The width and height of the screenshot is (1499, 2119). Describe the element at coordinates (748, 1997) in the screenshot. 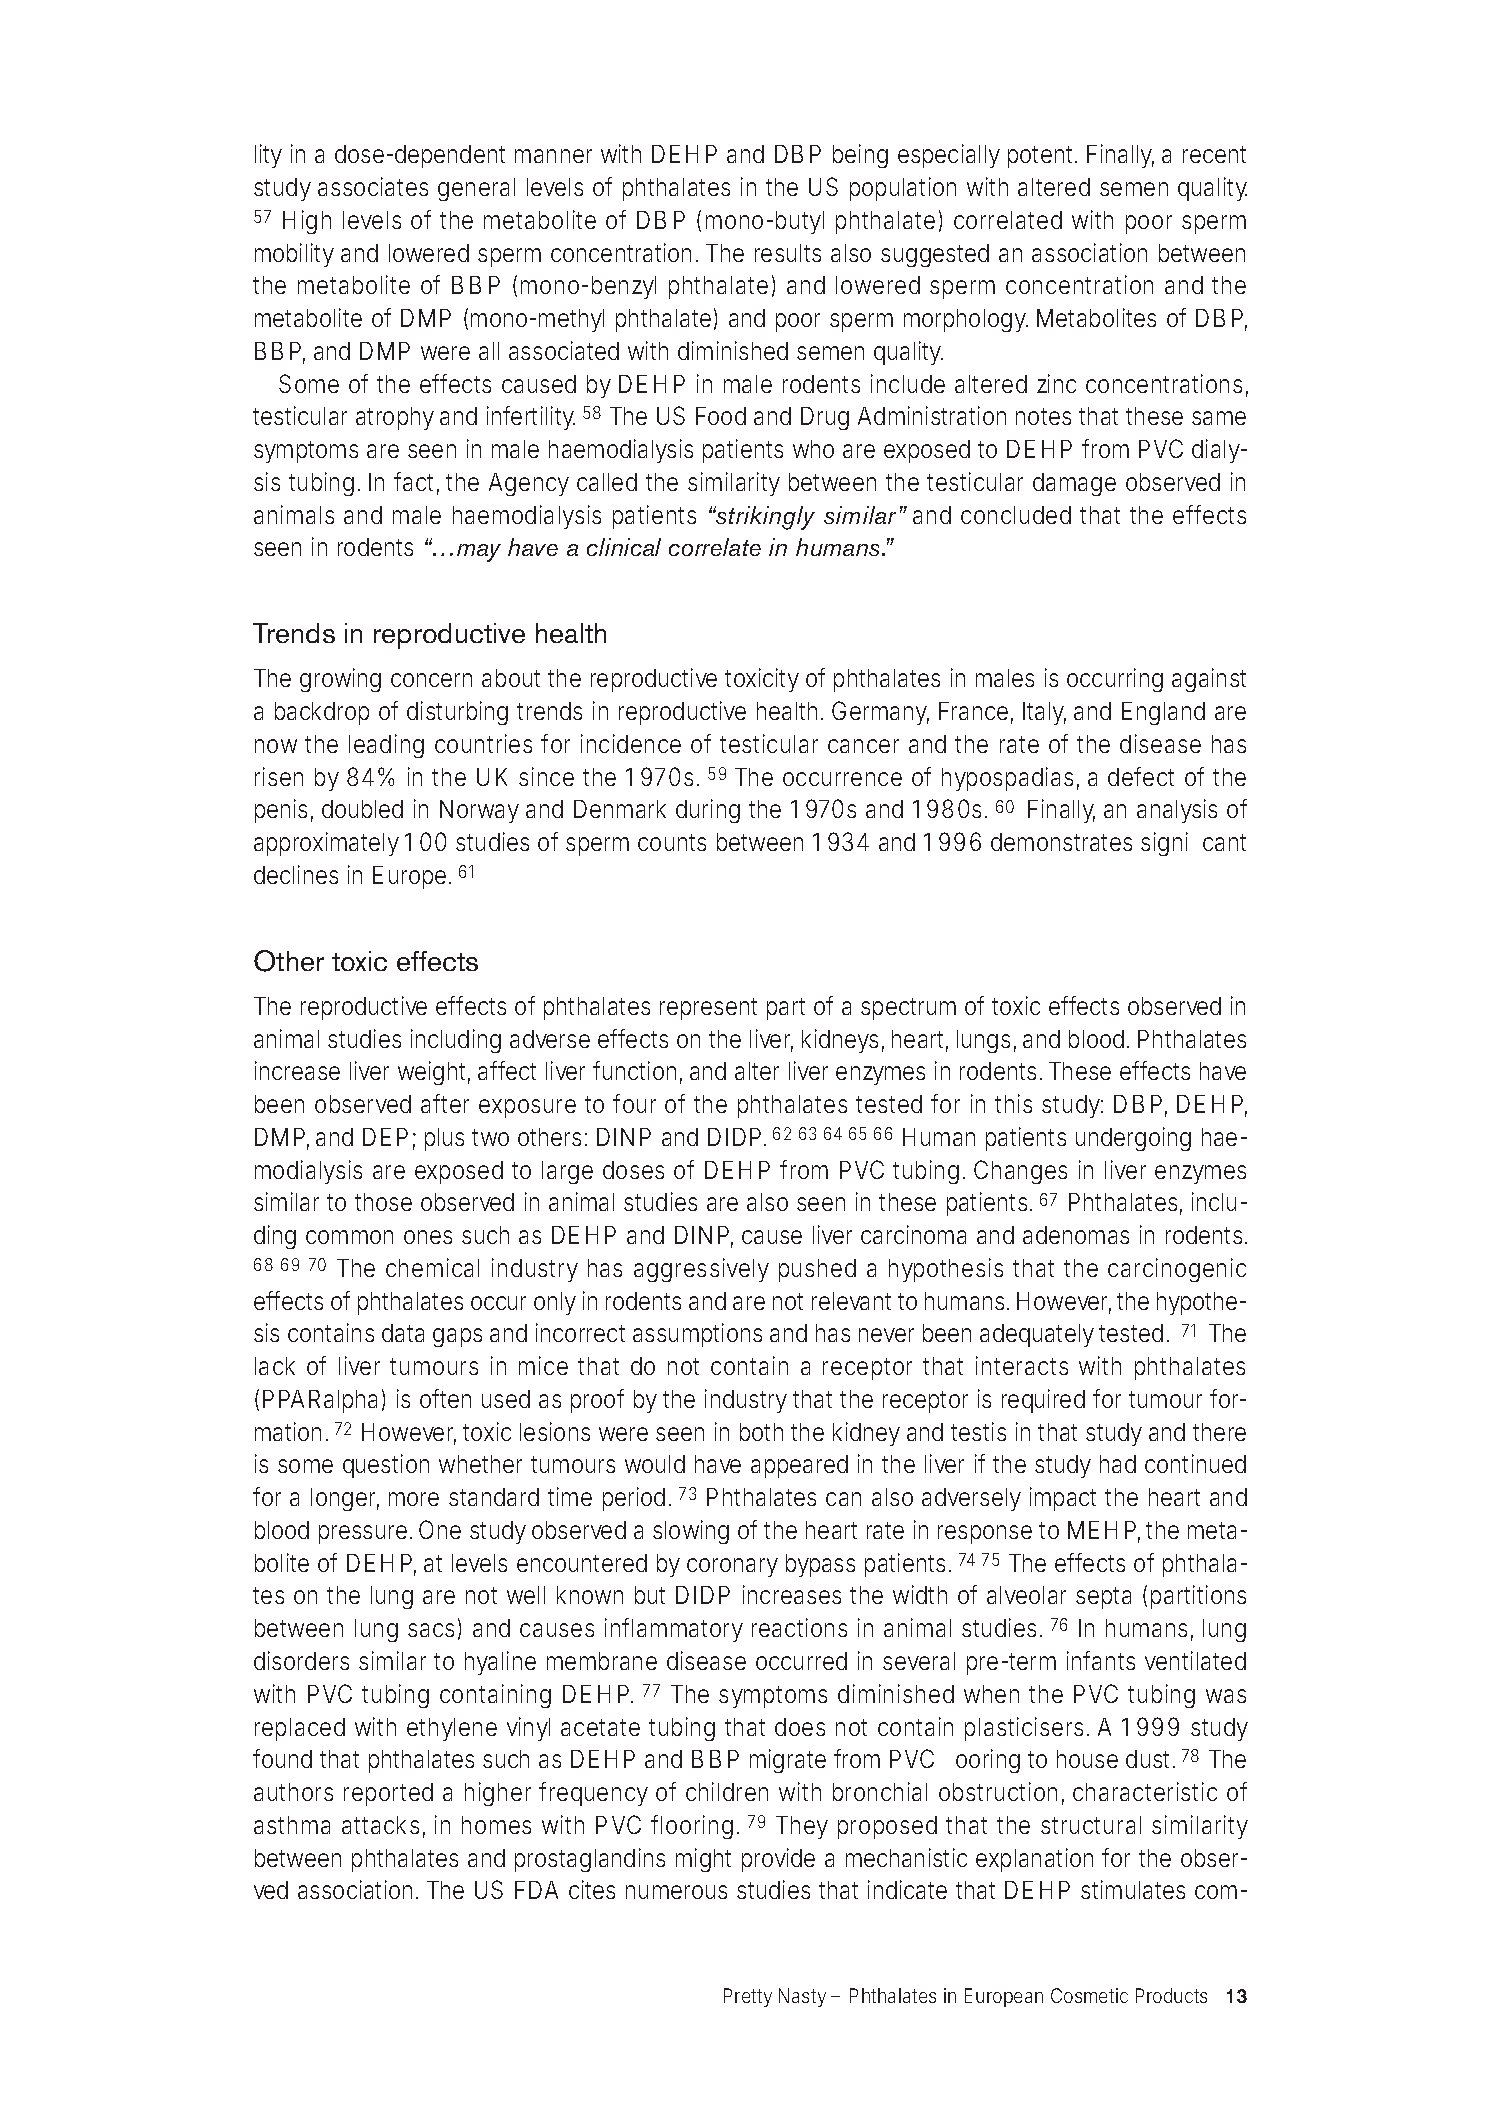

I see `Pretty` at that location.
